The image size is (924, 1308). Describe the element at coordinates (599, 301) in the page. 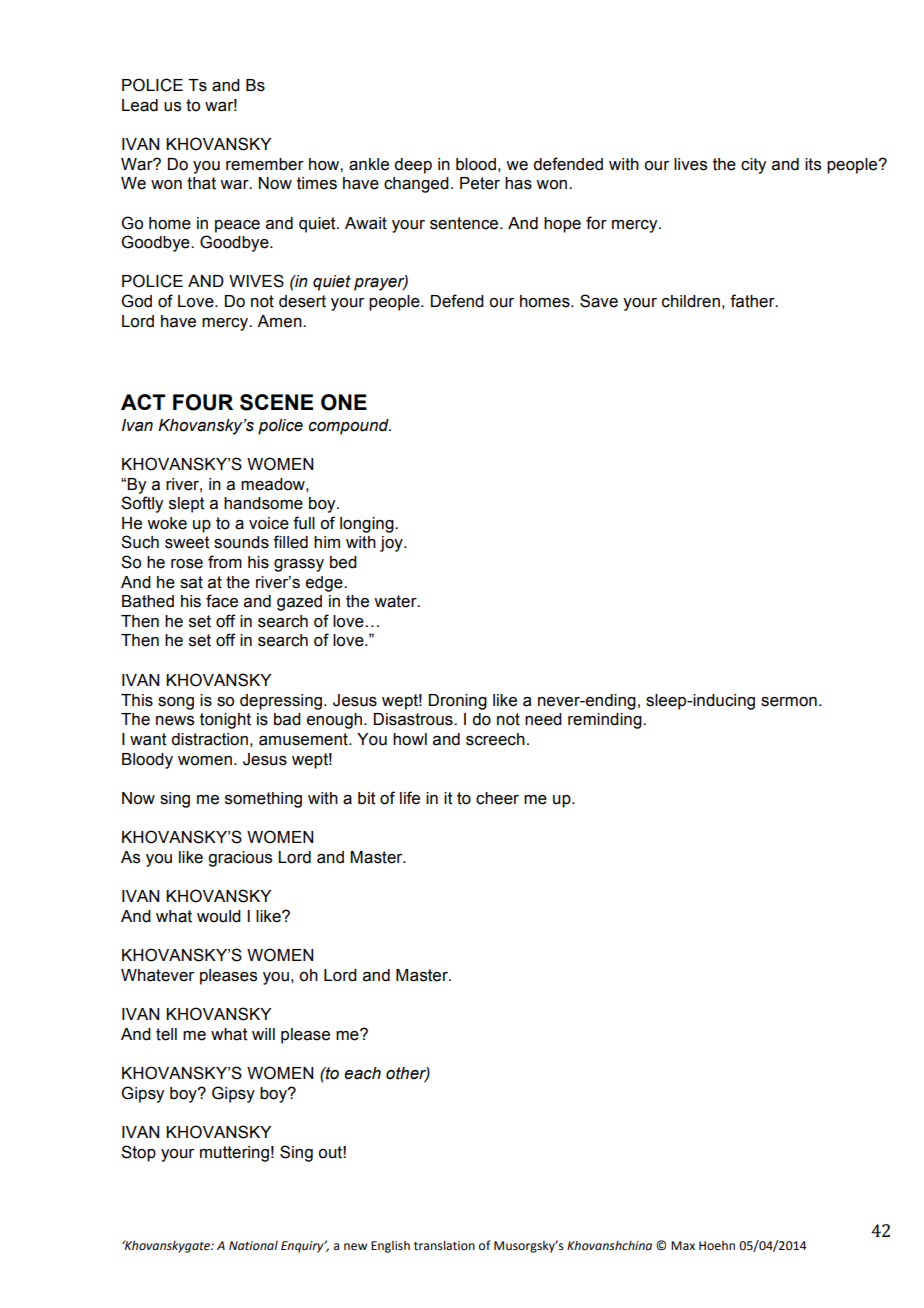

I see `Save` at that location.
